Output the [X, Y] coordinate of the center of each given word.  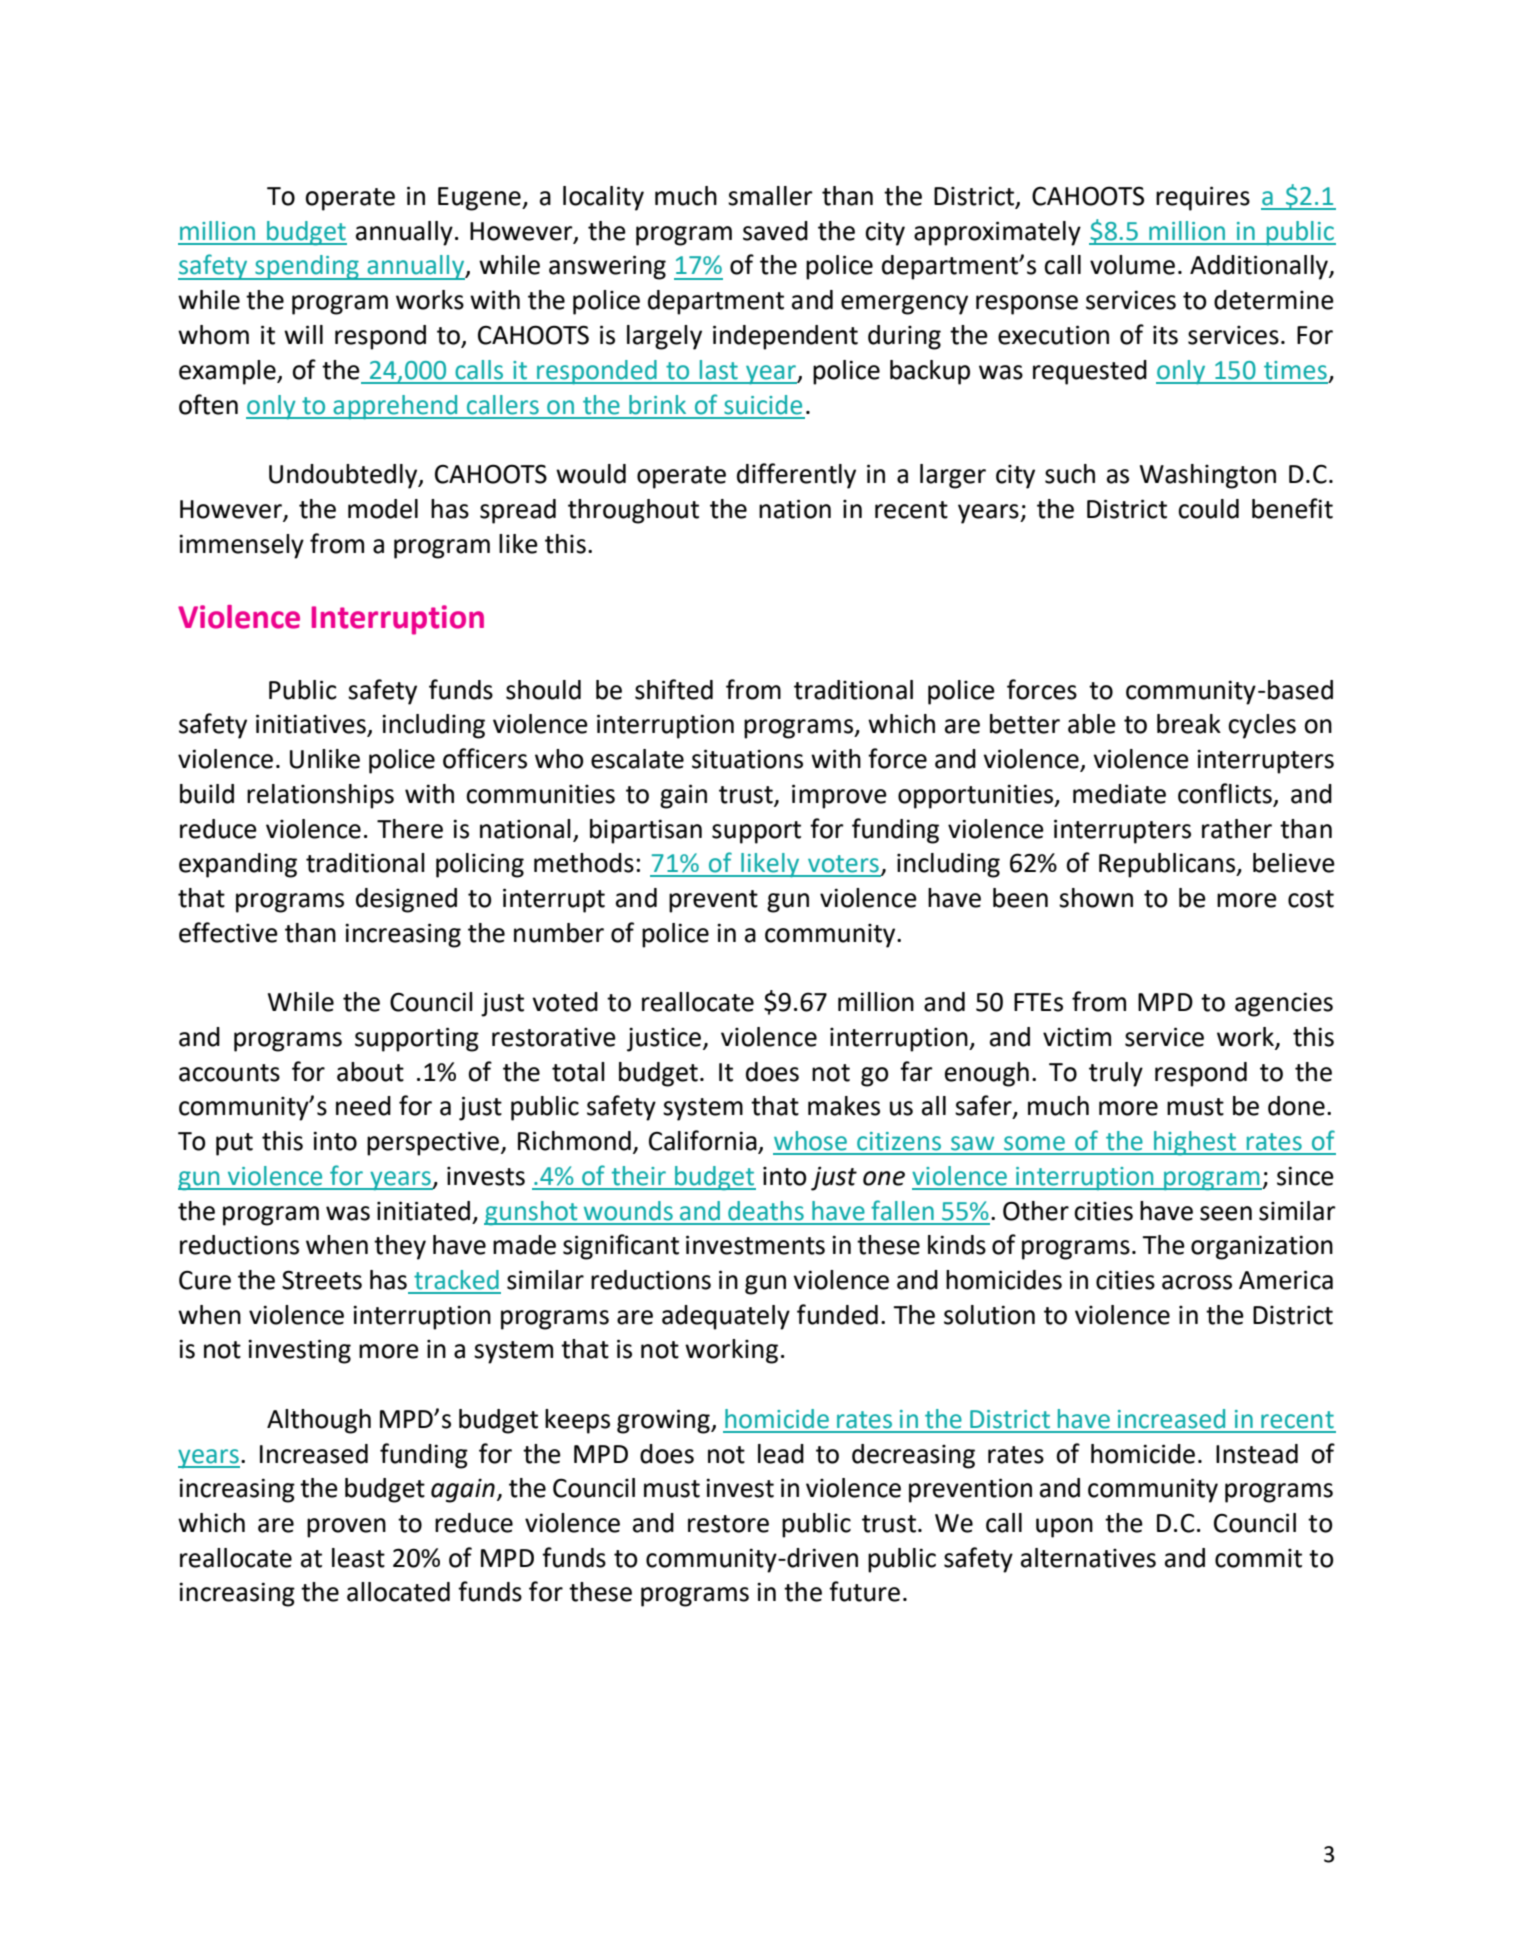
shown [1096, 898]
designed [406, 900]
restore [728, 1524]
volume [1132, 265]
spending [307, 267]
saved [775, 231]
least [358, 1558]
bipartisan [646, 831]
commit [1258, 1558]
